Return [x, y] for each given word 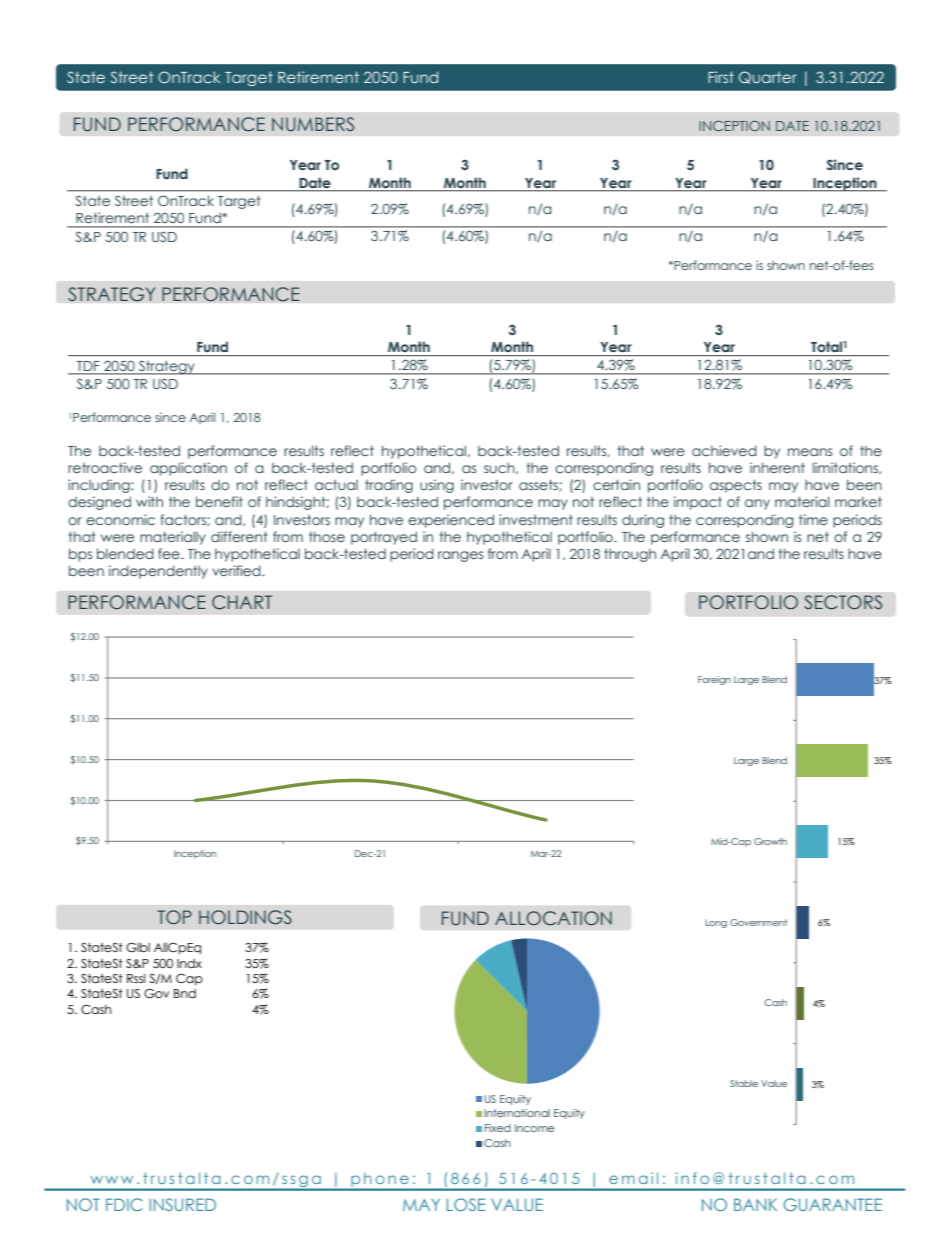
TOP [174, 917]
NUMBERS [313, 124]
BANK [755, 1204]
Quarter [768, 77]
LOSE [466, 1204]
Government [758, 922]
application [188, 469]
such [500, 468]
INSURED [182, 1204]
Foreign [714, 680]
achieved [724, 450]
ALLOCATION [553, 918]
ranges [460, 556]
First [721, 77]
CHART [242, 602]
